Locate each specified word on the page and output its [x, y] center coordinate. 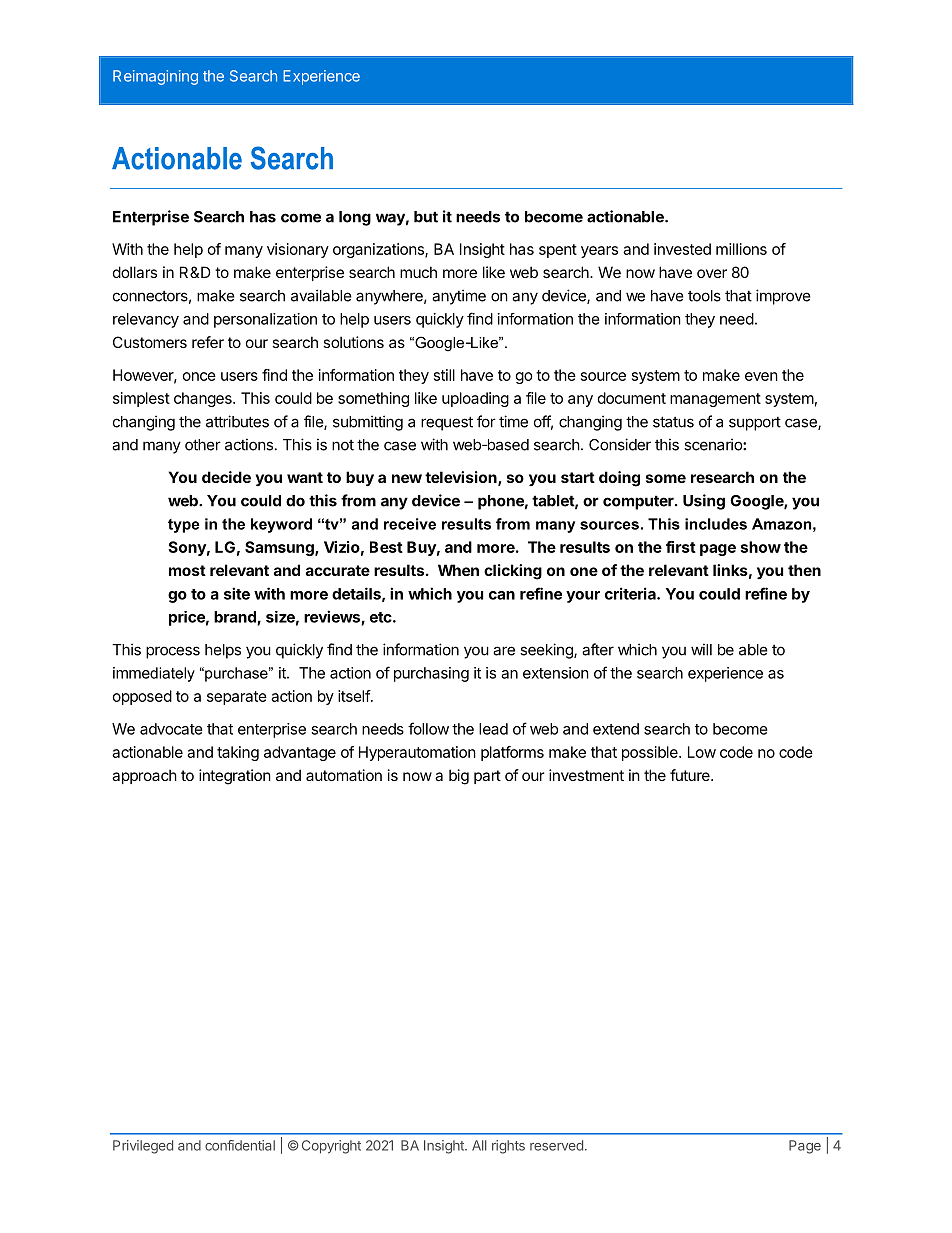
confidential [240, 1145]
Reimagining [155, 77]
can [502, 595]
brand [236, 618]
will [701, 649]
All [479, 1145]
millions [741, 249]
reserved [556, 1145]
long [355, 218]
